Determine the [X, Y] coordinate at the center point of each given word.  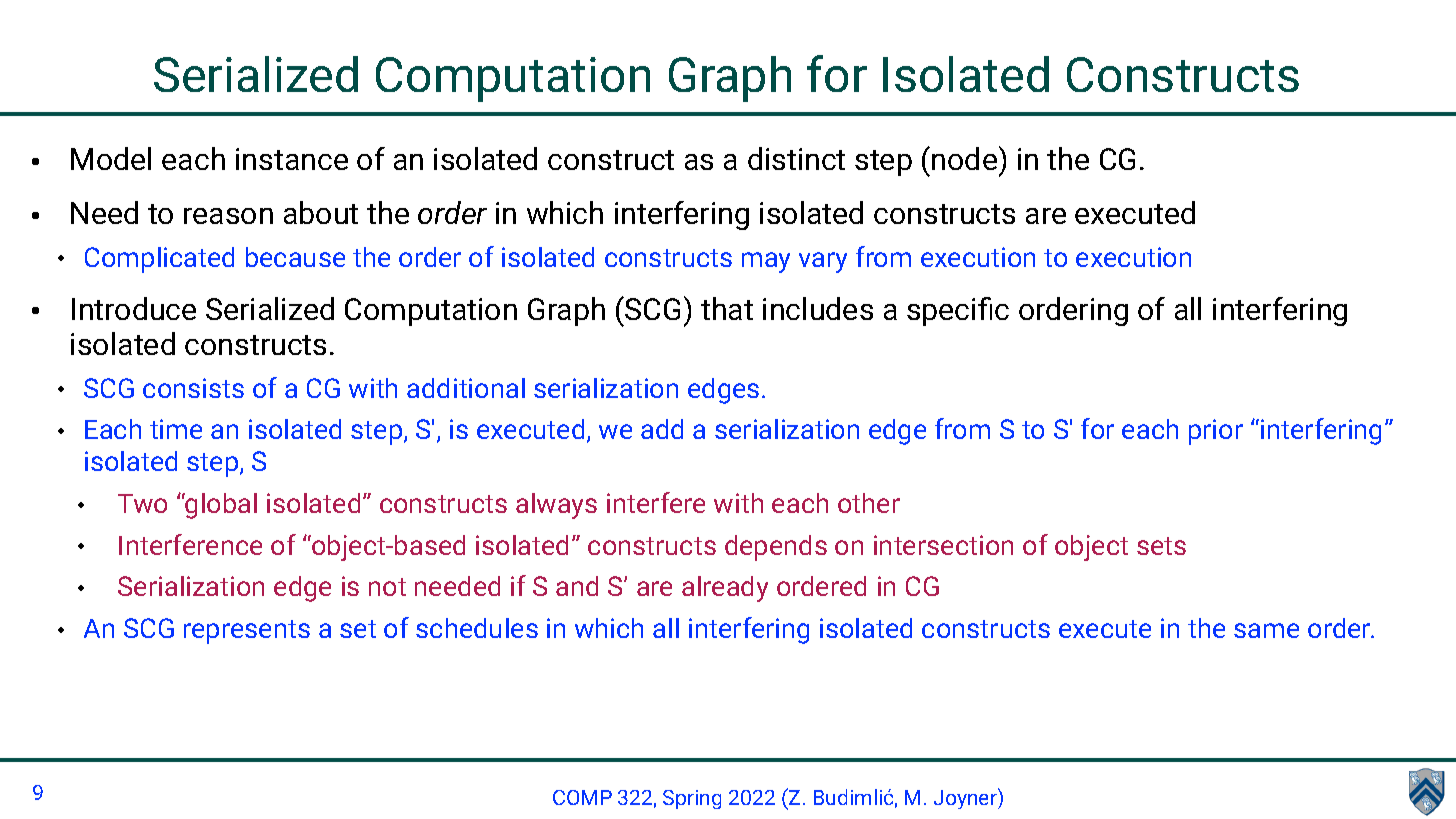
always [556, 506]
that [727, 308]
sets [1161, 546]
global [220, 506]
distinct [796, 158]
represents [247, 632]
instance [292, 159]
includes [818, 308]
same [1266, 630]
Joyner [966, 798]
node [966, 158]
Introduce [134, 308]
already [725, 589]
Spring [692, 799]
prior [1216, 432]
